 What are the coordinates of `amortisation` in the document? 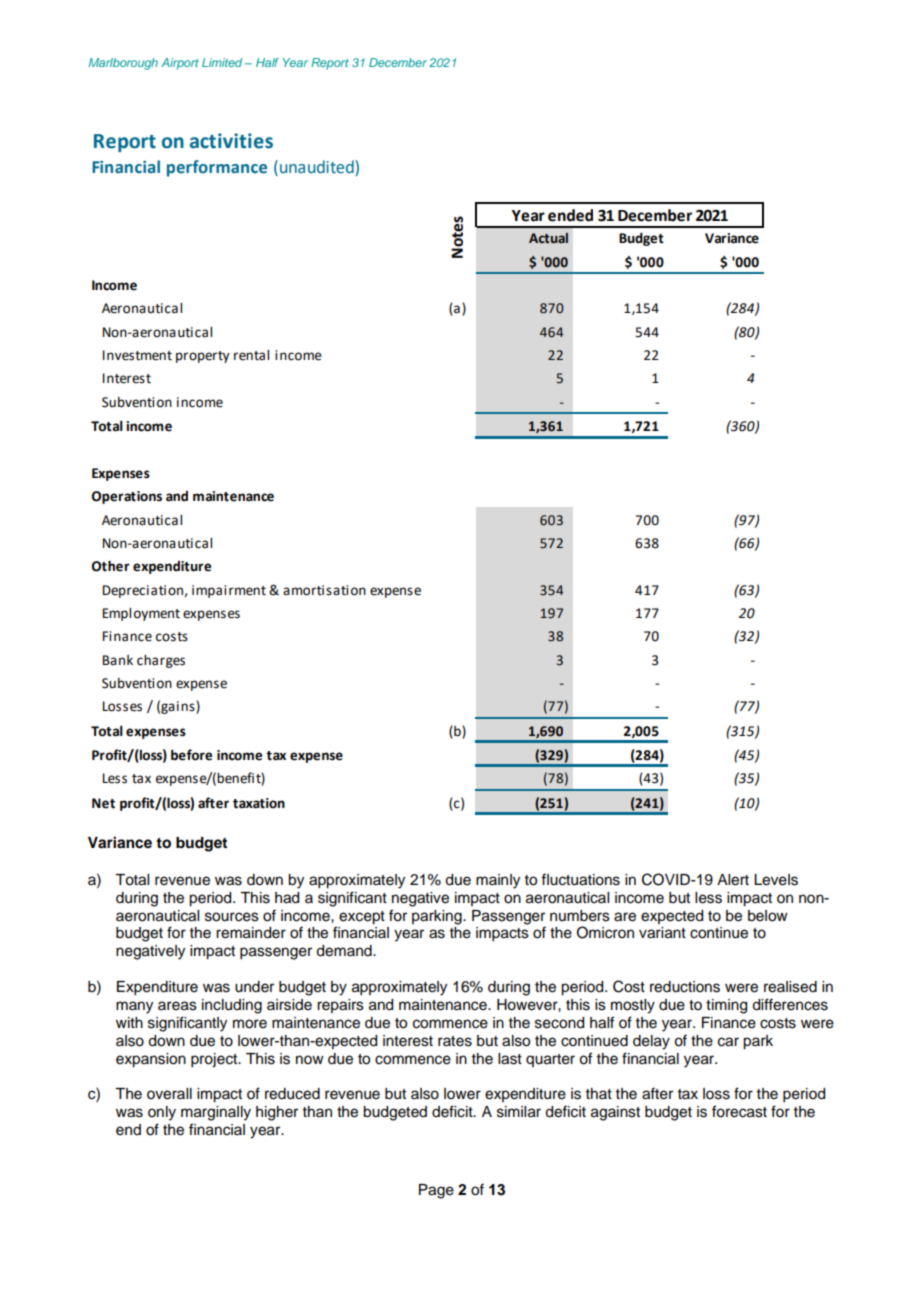 It's located at (324, 590).
